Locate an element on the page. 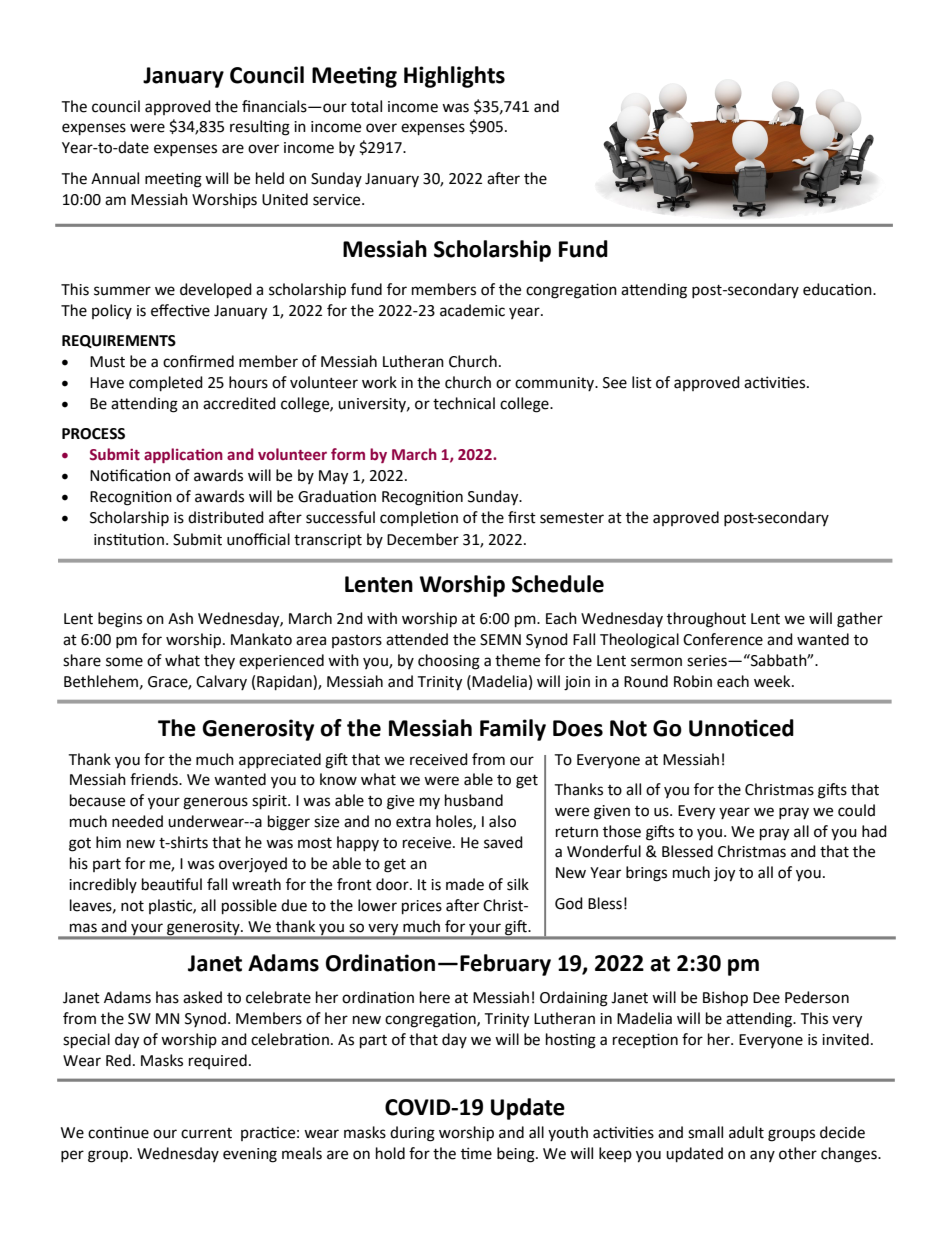 The width and height of the image is (952, 1233). attended is located at coordinates (417, 639).
